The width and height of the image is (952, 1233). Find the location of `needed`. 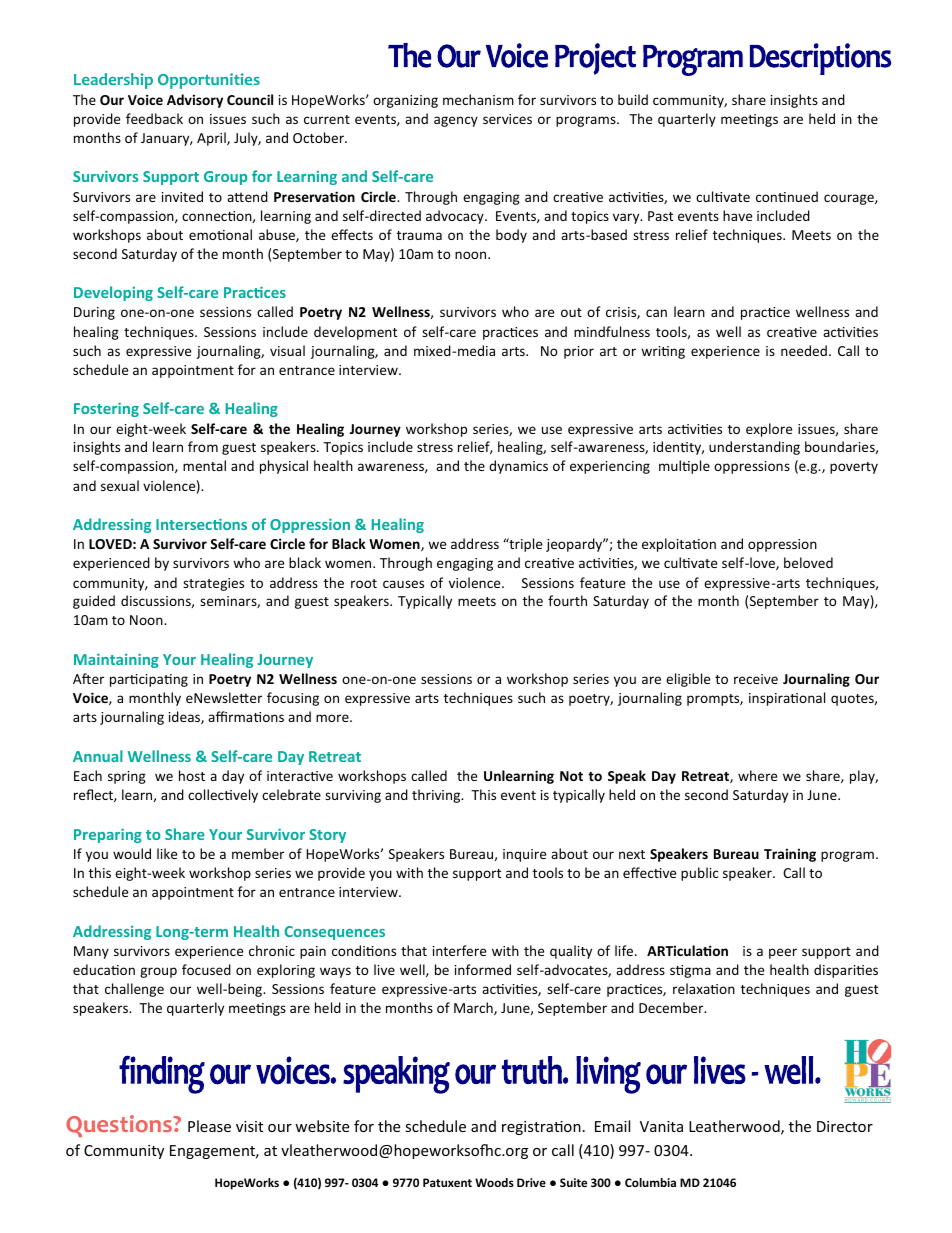

needed is located at coordinates (804, 350).
